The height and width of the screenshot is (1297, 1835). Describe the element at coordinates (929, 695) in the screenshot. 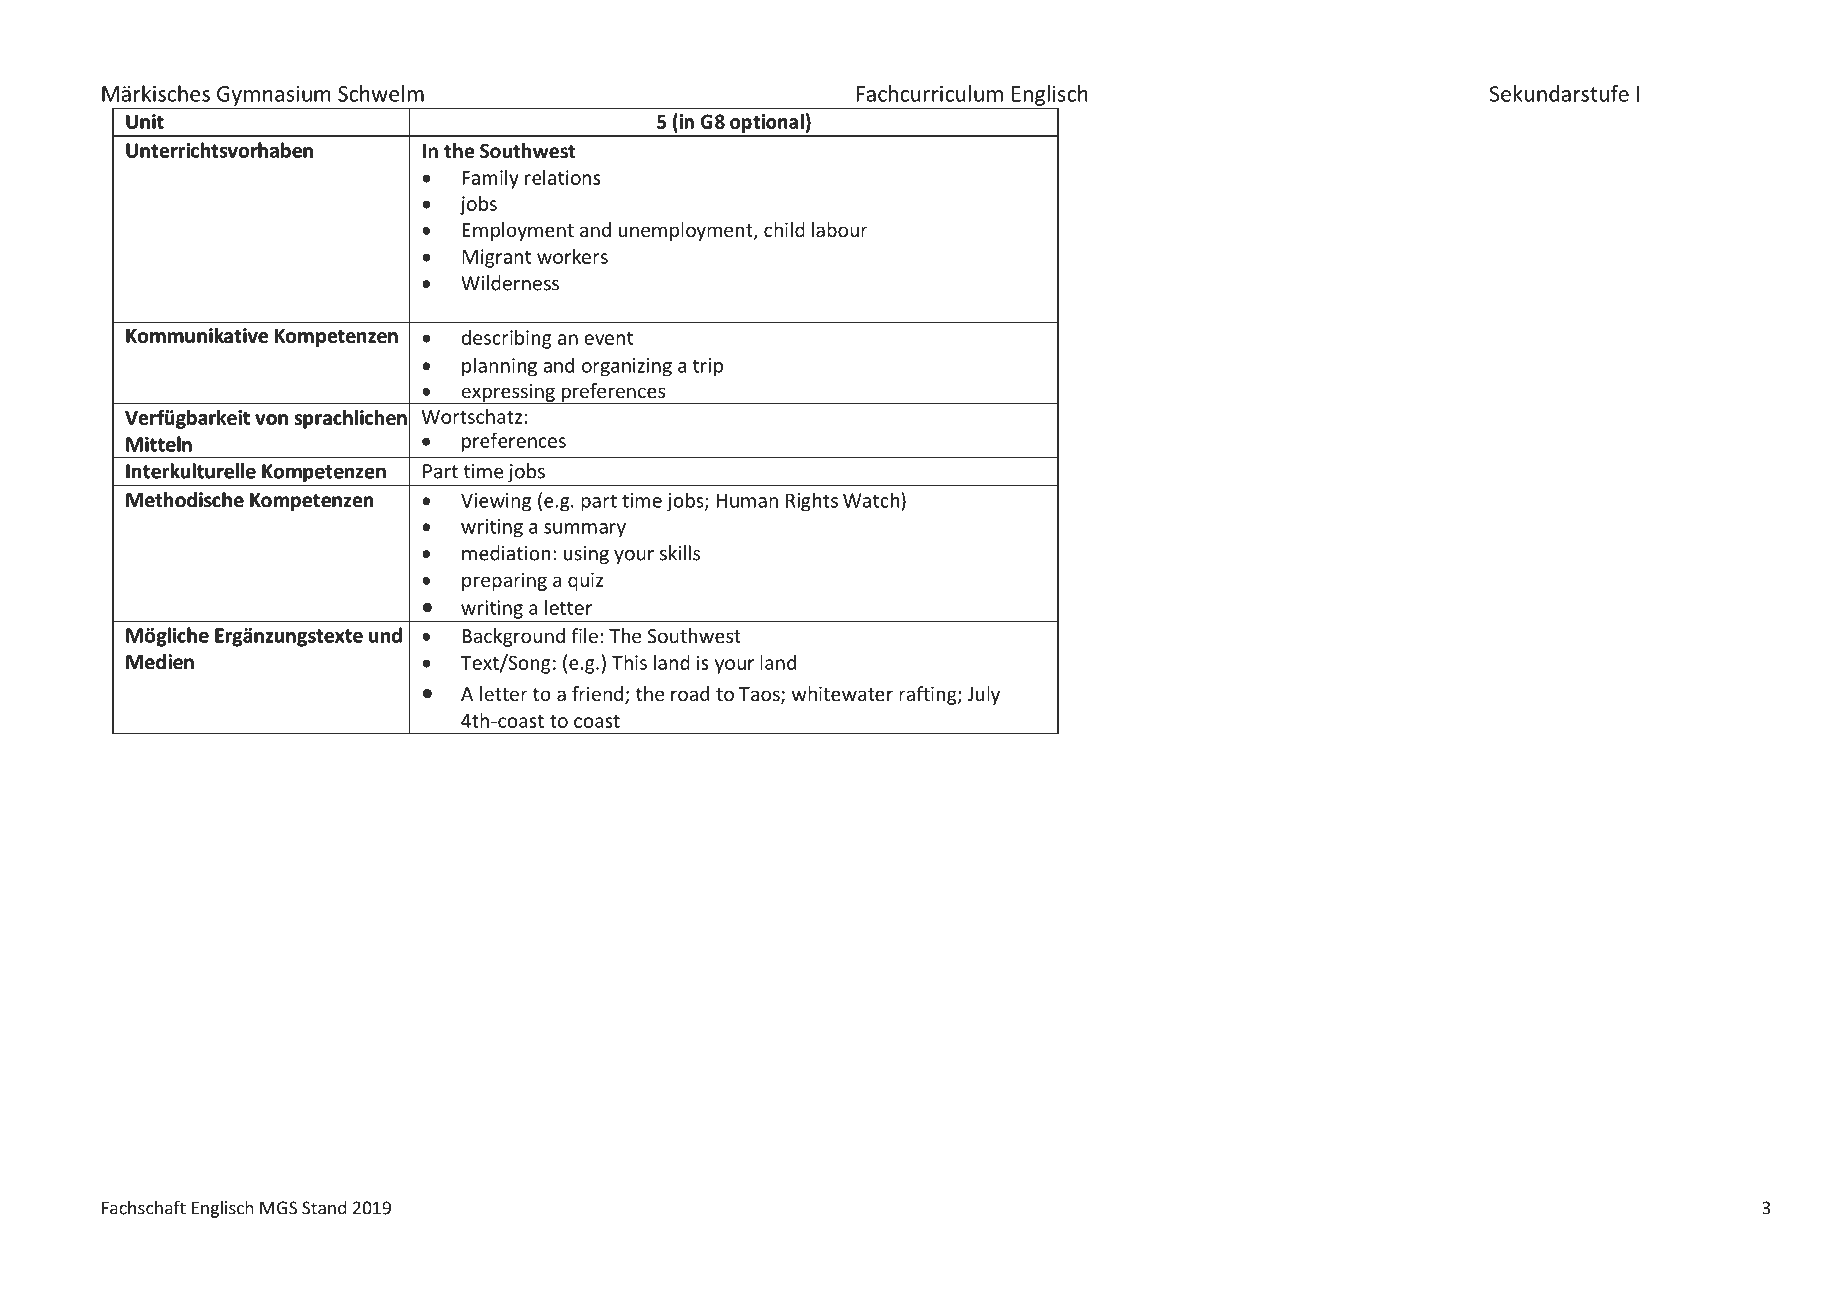

I see `rafting` at that location.
